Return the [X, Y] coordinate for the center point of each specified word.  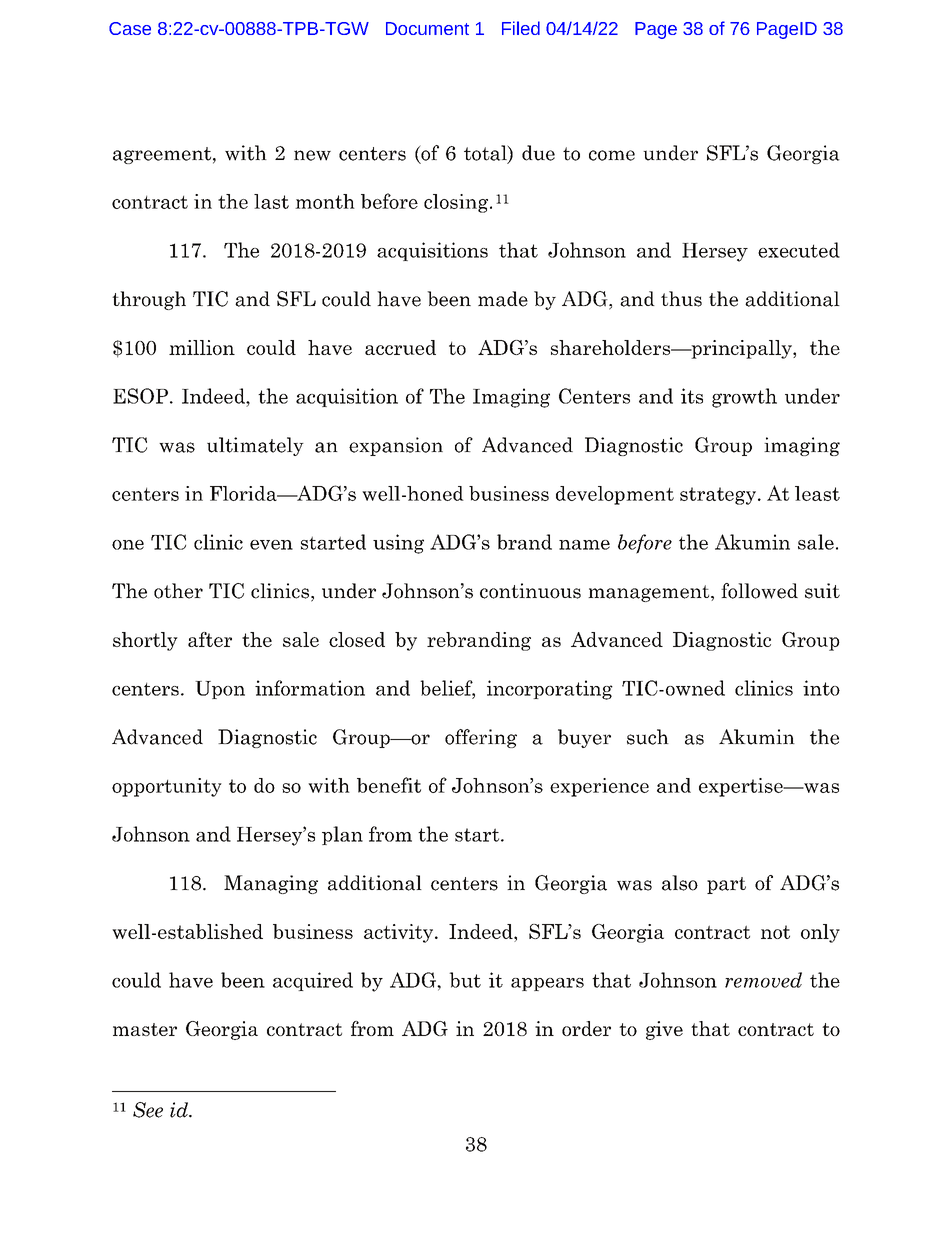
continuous [530, 591]
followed [759, 591]
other [178, 591]
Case [130, 28]
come [612, 155]
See [148, 1110]
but [465, 980]
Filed [521, 28]
